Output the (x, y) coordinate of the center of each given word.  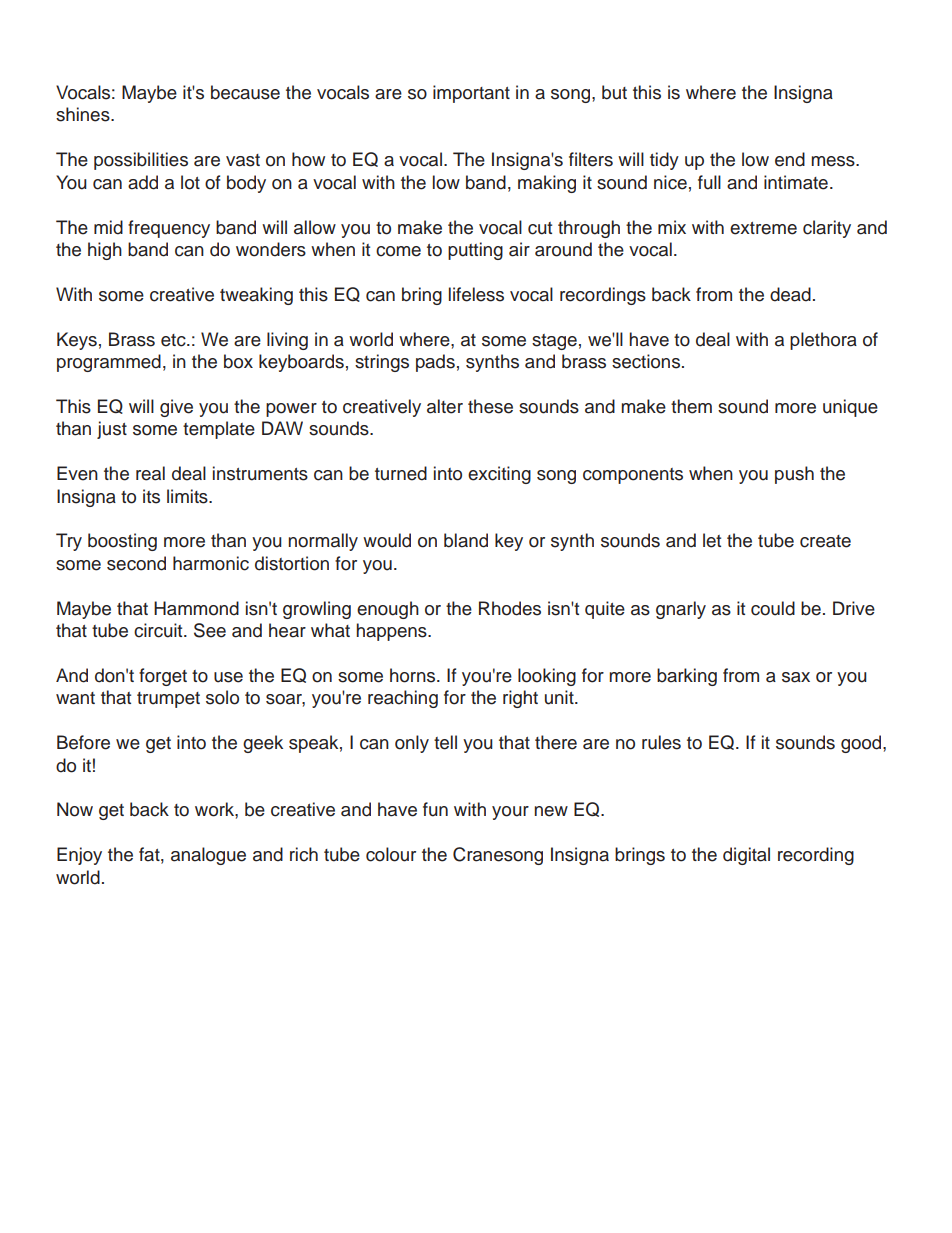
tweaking (256, 296)
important (471, 94)
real (150, 473)
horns (414, 675)
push (794, 475)
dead (790, 294)
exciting (499, 475)
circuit (159, 630)
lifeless (476, 294)
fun (435, 809)
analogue (208, 856)
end (790, 159)
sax (796, 677)
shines (84, 114)
